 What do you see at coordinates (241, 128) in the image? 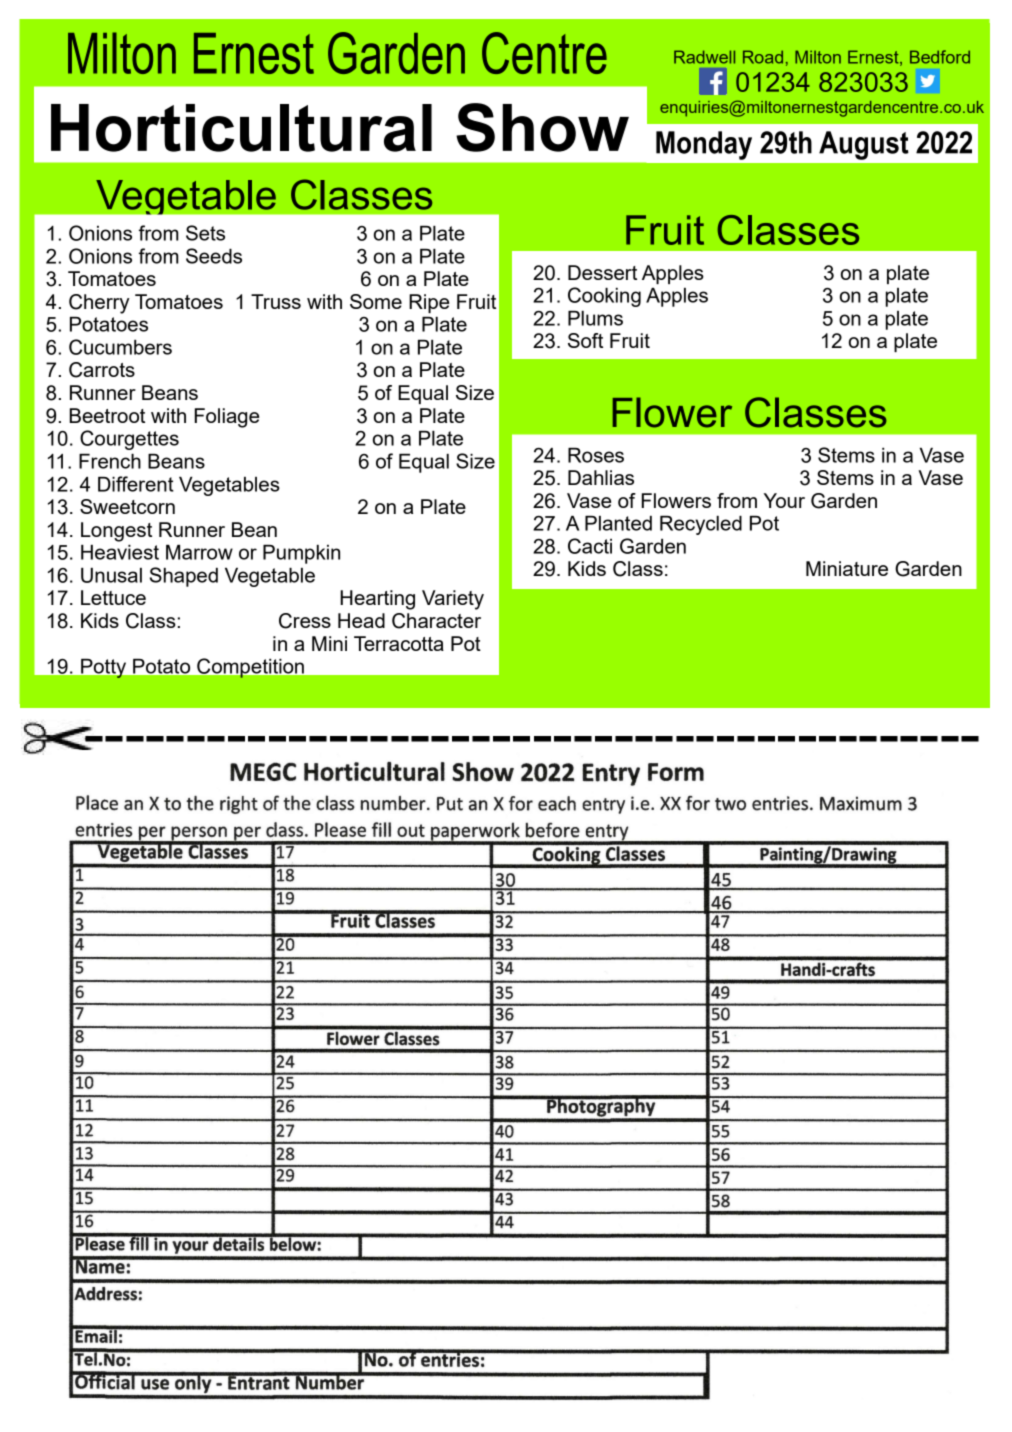
I see `Horticultural` at bounding box center [241, 128].
